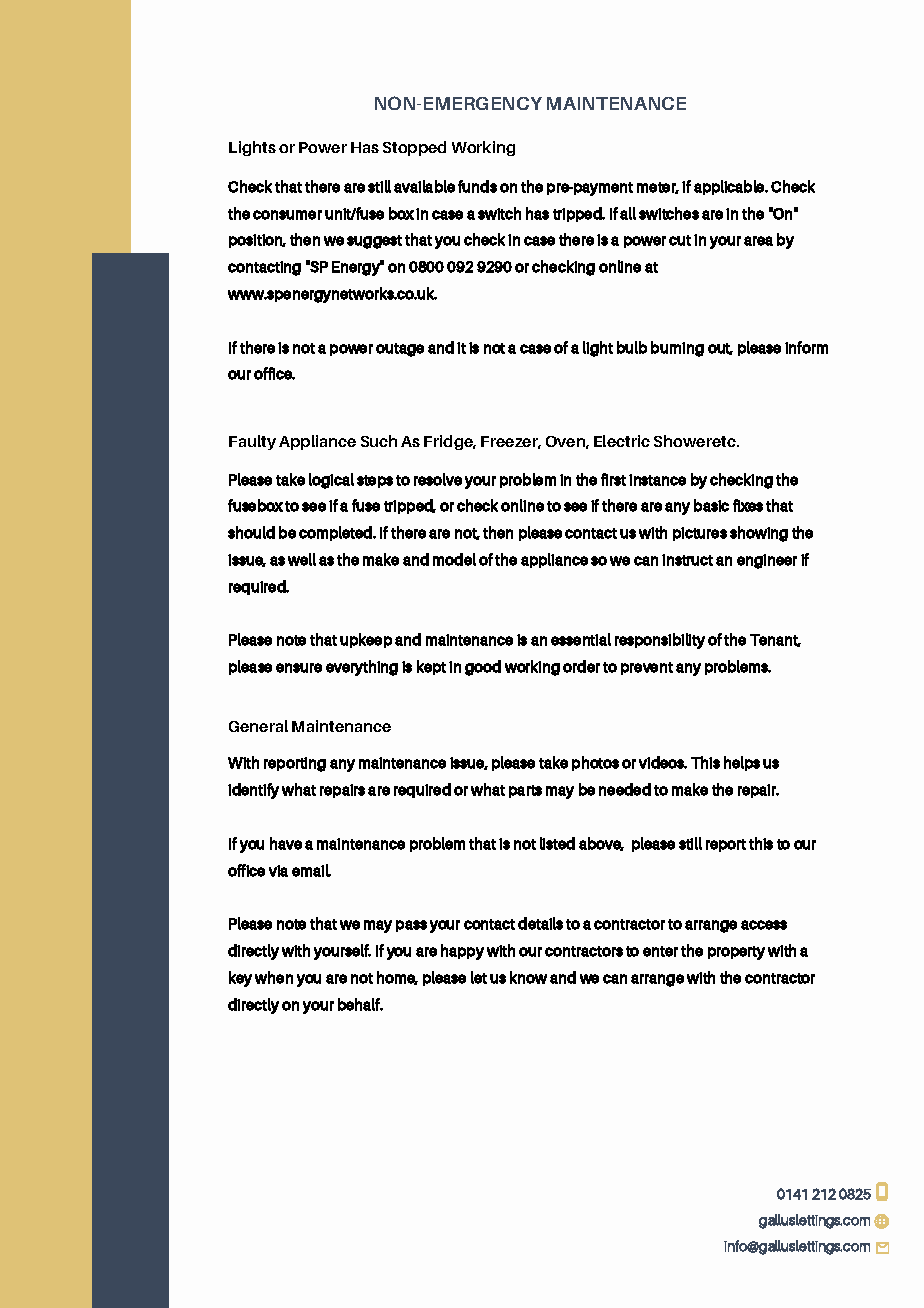  Describe the element at coordinates (287, 215) in the image. I see `consumer` at that location.
